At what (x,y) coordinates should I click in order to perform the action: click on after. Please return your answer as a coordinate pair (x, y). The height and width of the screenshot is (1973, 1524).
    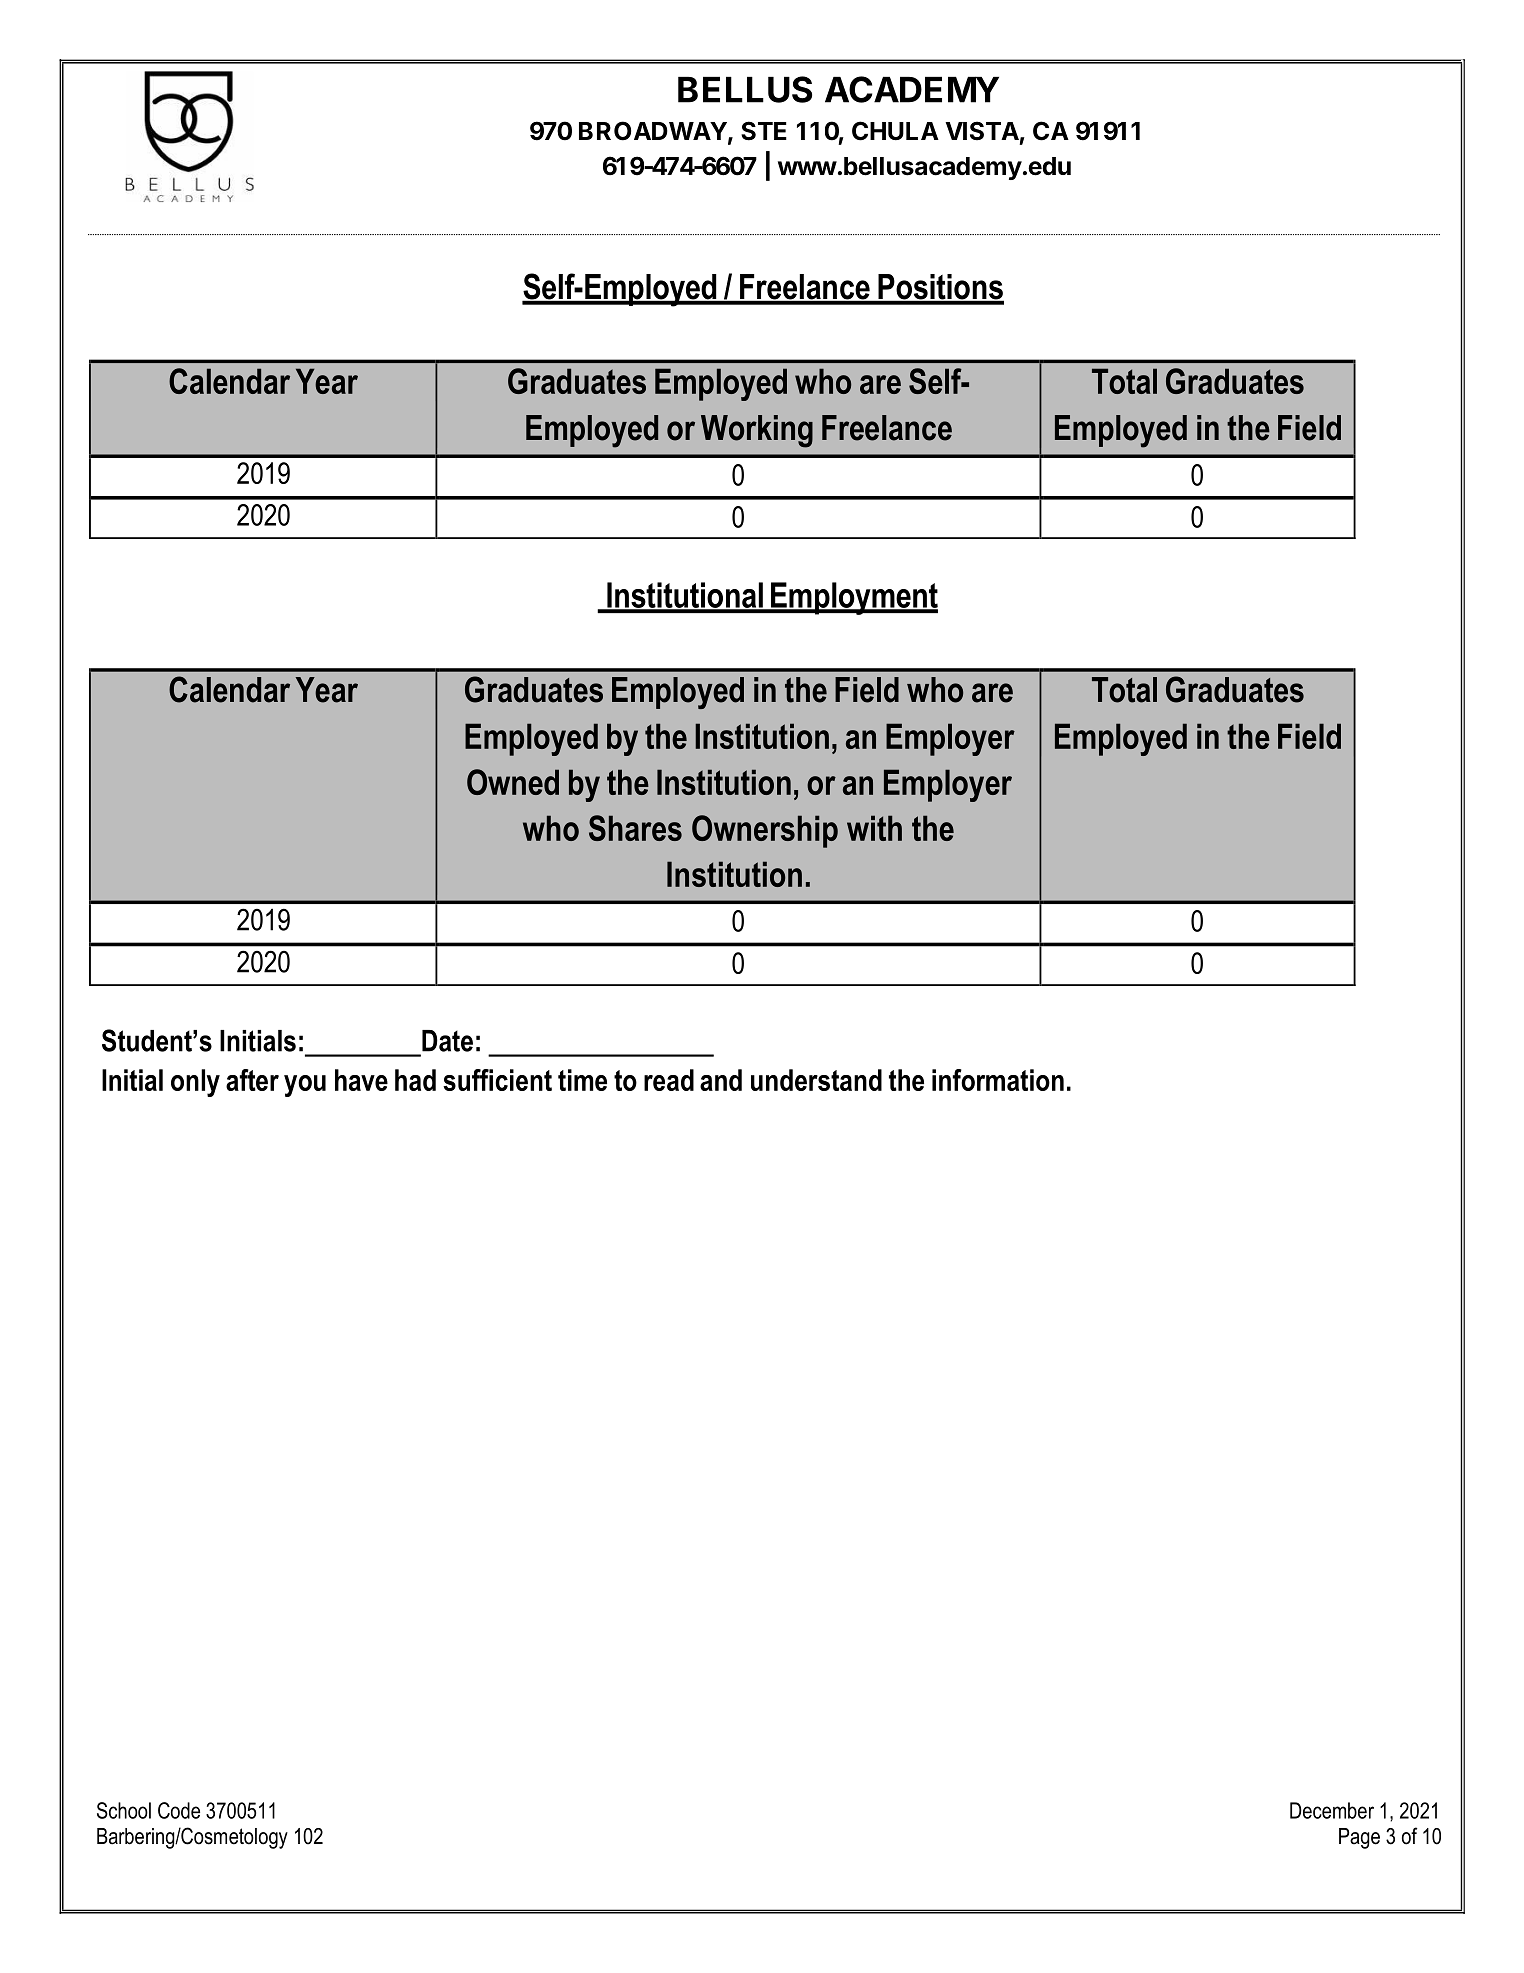
    Looking at the image, I should click on (252, 1080).
